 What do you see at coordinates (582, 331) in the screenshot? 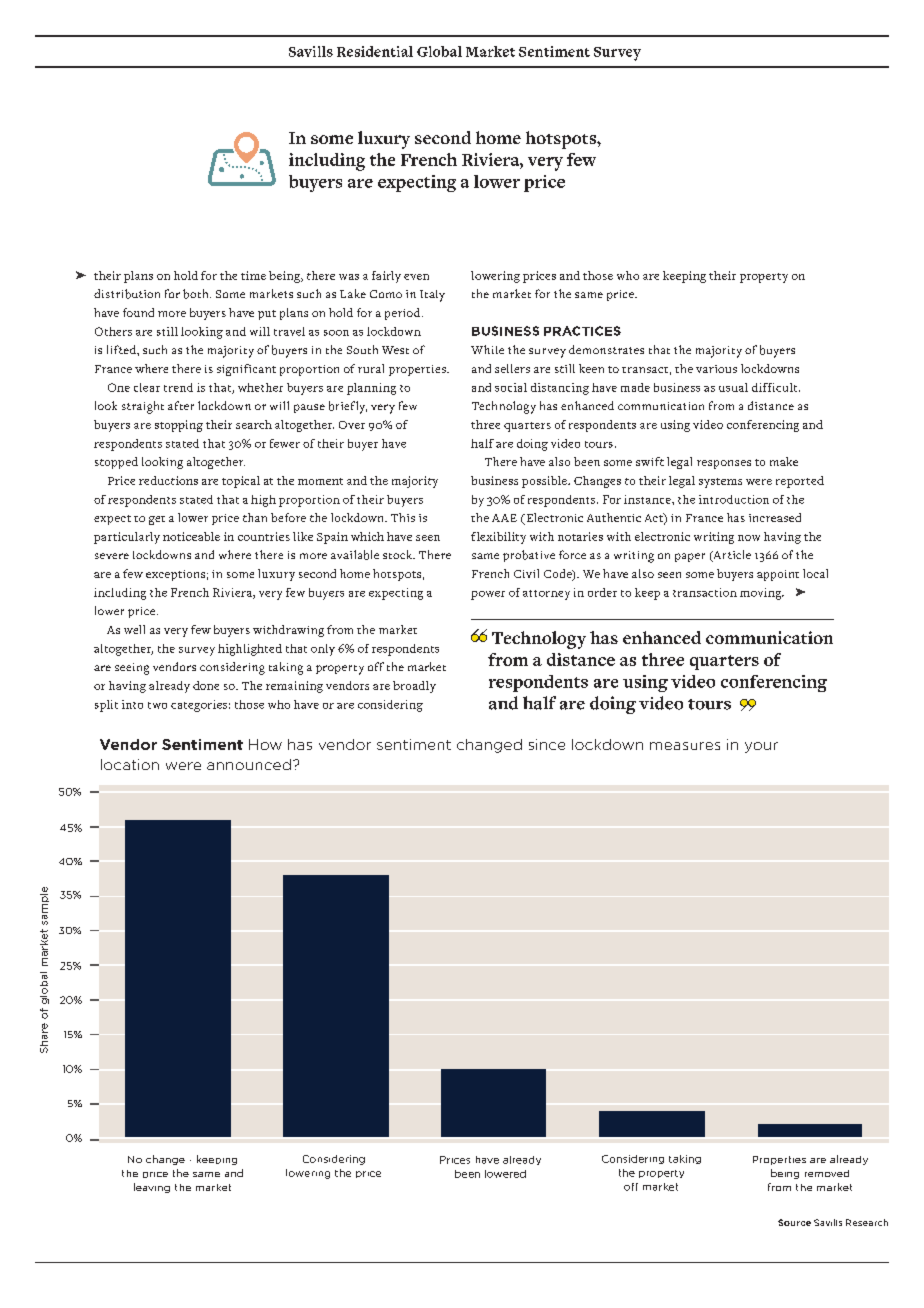
I see `PRACTICES` at bounding box center [582, 331].
